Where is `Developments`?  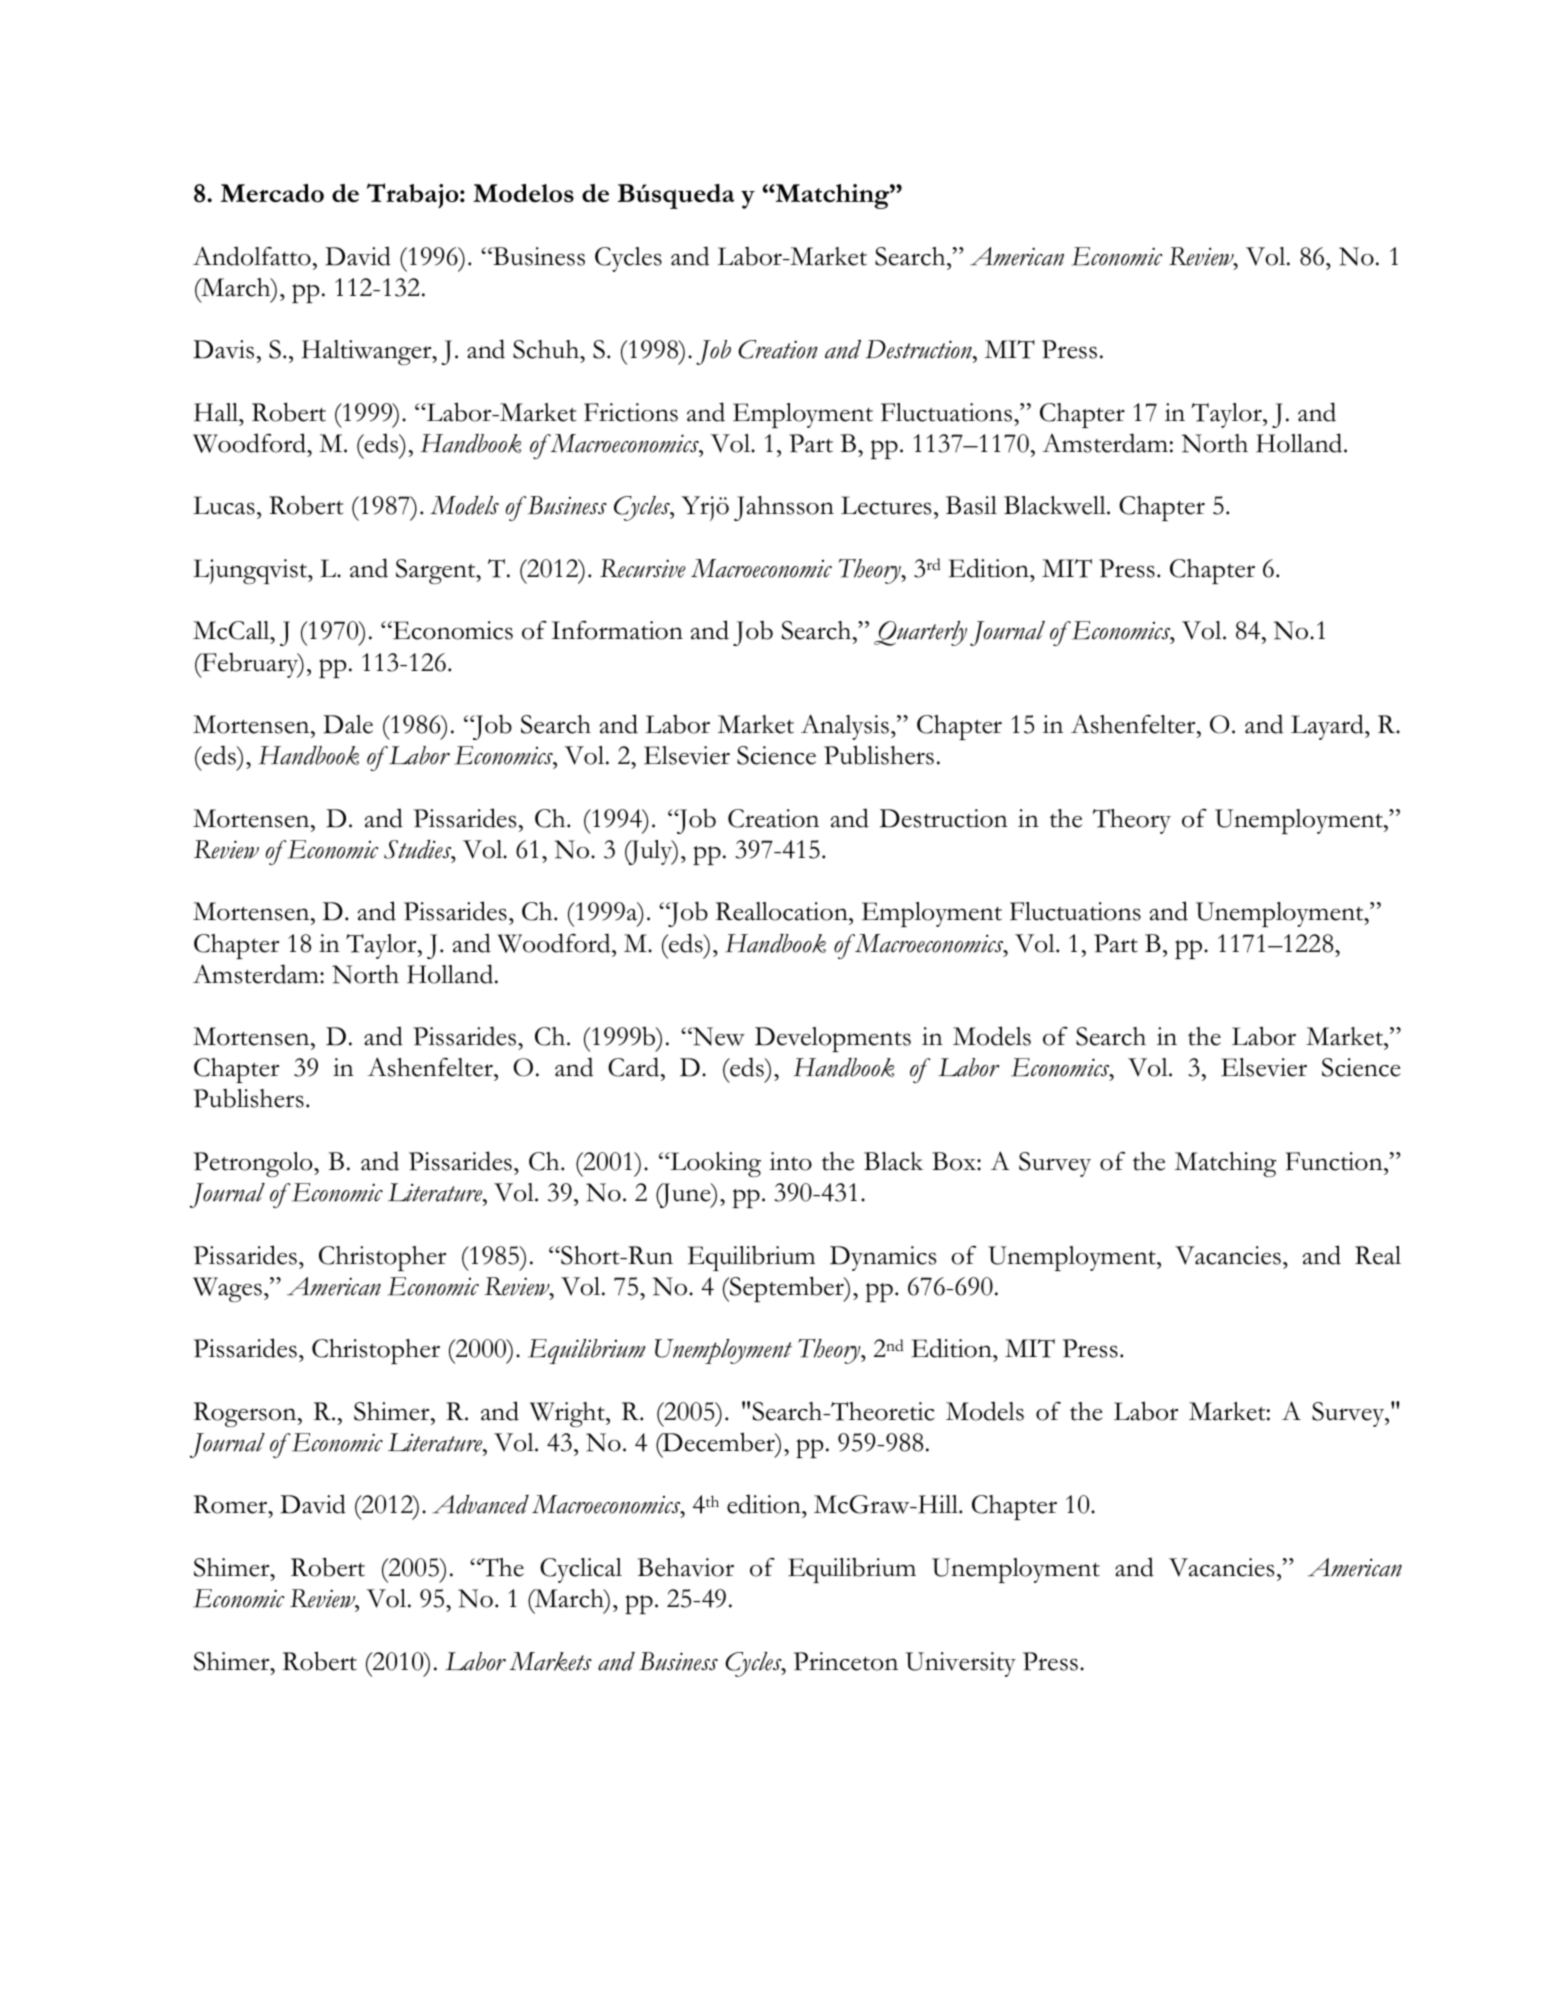
Developments is located at coordinates (833, 1039).
